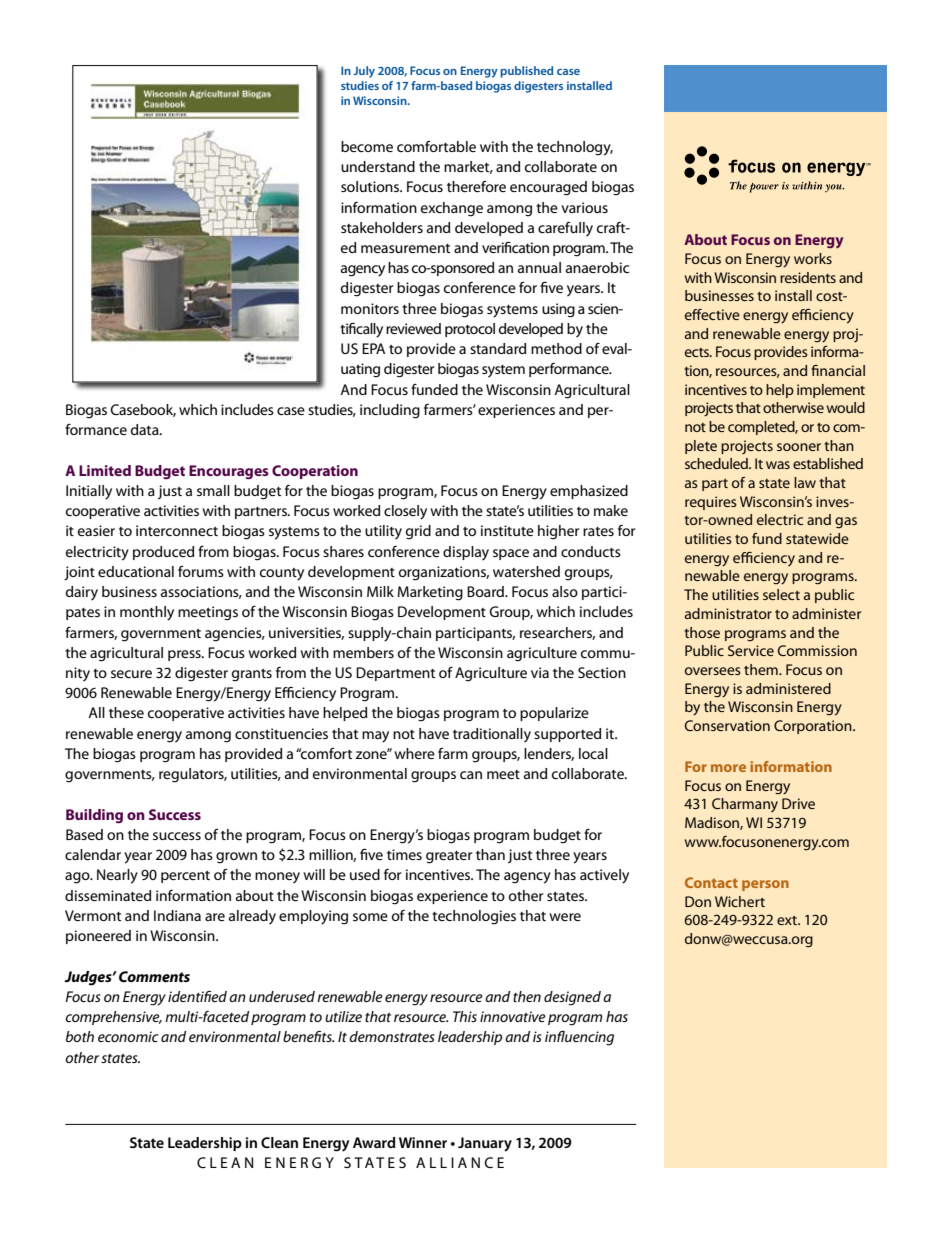  What do you see at coordinates (364, 72) in the screenshot?
I see `July` at bounding box center [364, 72].
